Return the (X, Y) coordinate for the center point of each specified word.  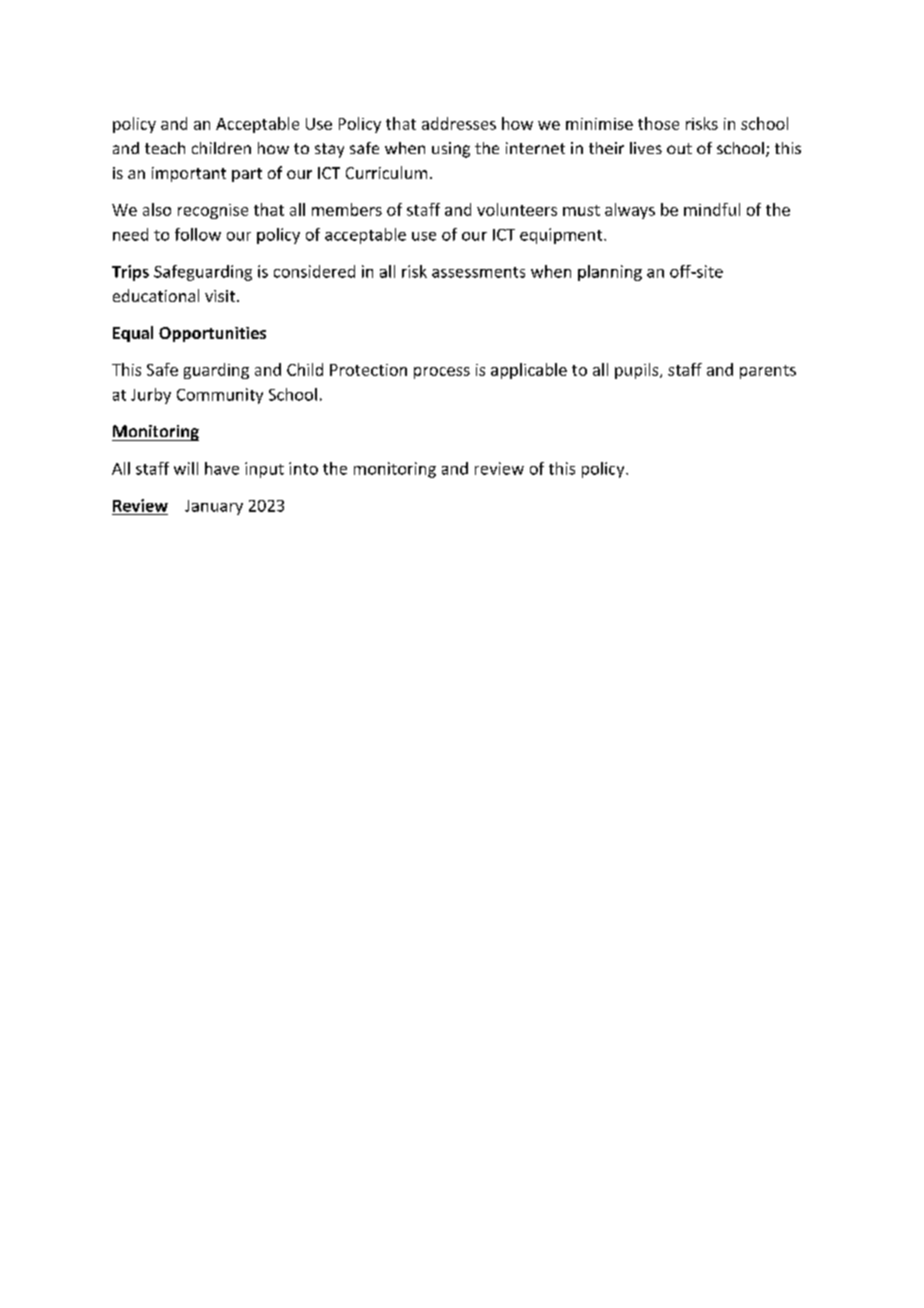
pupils (638, 371)
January (214, 507)
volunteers (517, 209)
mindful (712, 209)
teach (165, 148)
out (679, 148)
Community (220, 396)
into (303, 468)
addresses (459, 123)
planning (610, 273)
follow (198, 234)
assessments (478, 272)
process (442, 373)
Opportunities (212, 334)
